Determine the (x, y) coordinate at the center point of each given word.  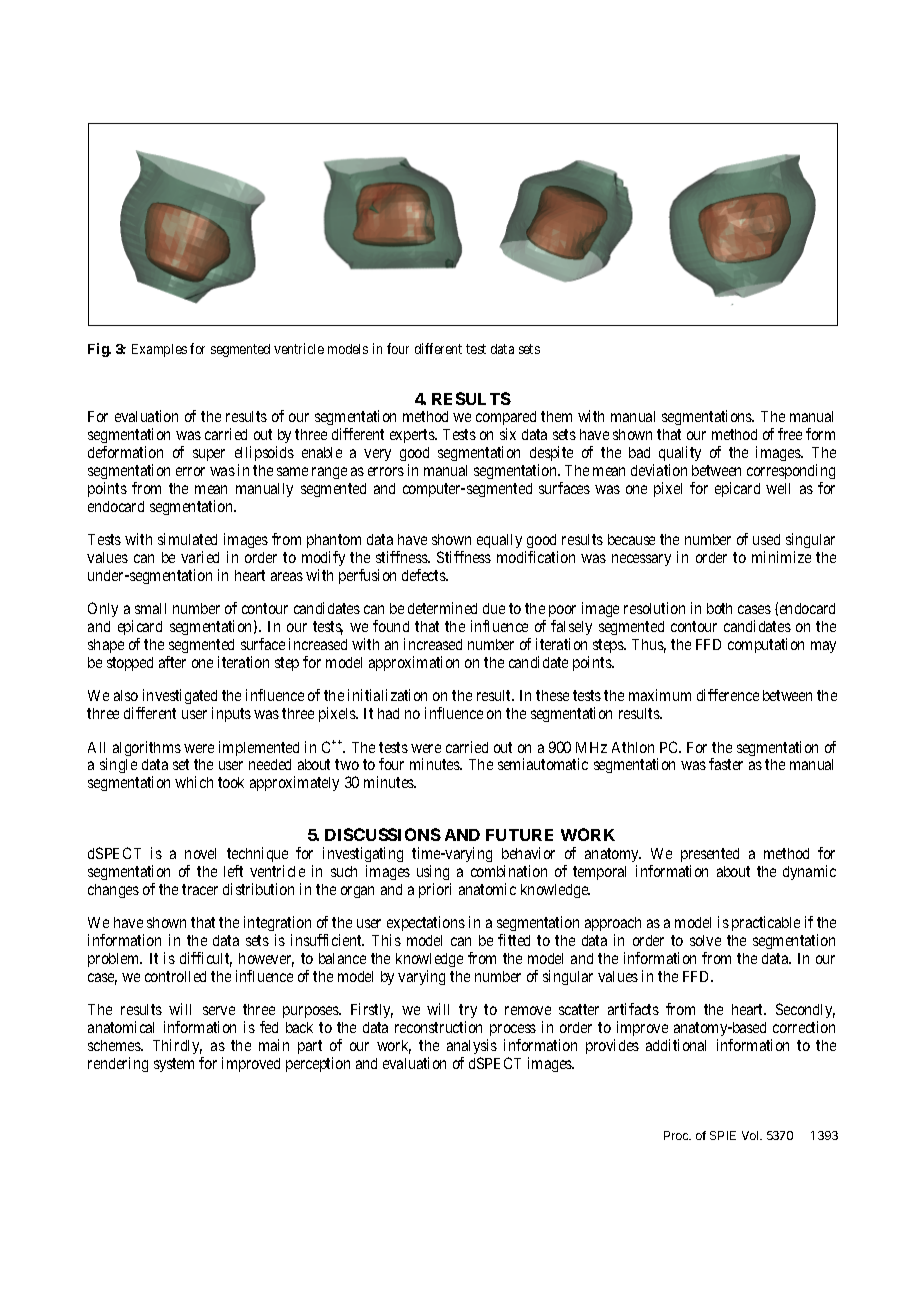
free (790, 434)
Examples (159, 350)
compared (506, 420)
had (388, 713)
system (174, 1065)
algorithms (147, 748)
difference (728, 695)
